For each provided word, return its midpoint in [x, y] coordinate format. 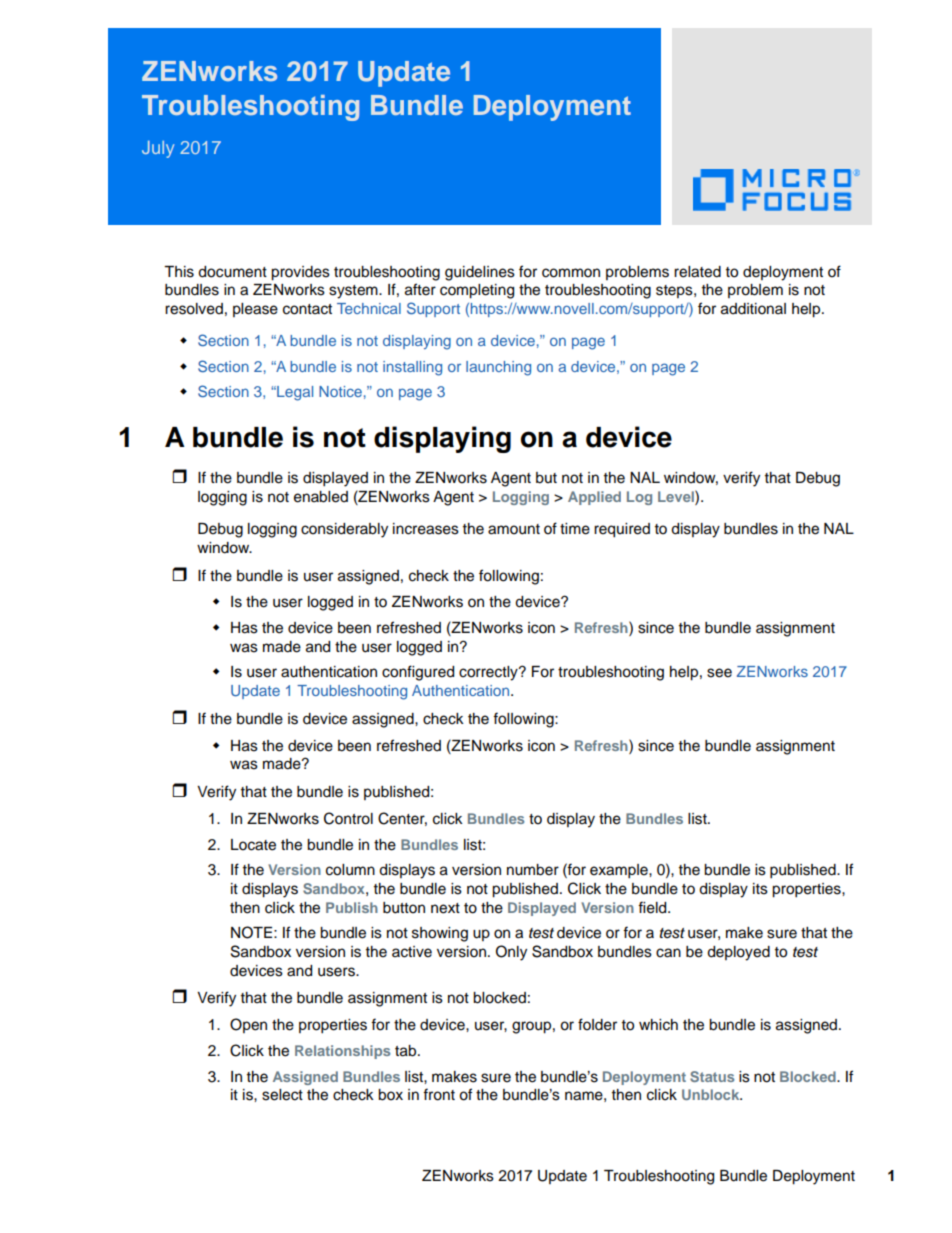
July [158, 149]
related [697, 272]
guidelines [480, 273]
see [719, 673]
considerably [344, 530]
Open [248, 1025]
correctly [489, 673]
